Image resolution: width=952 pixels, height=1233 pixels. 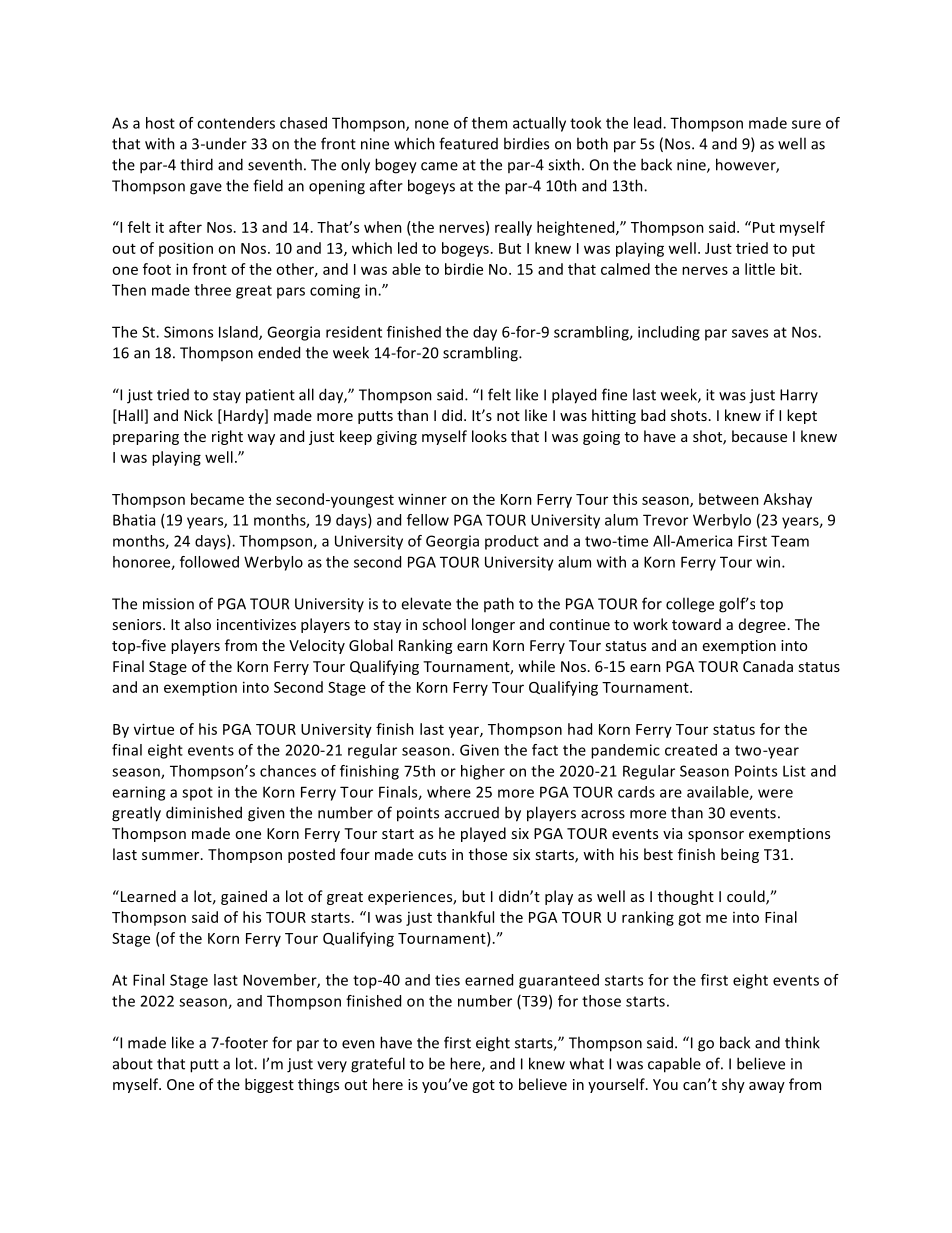 I want to click on accrued, so click(x=472, y=813).
